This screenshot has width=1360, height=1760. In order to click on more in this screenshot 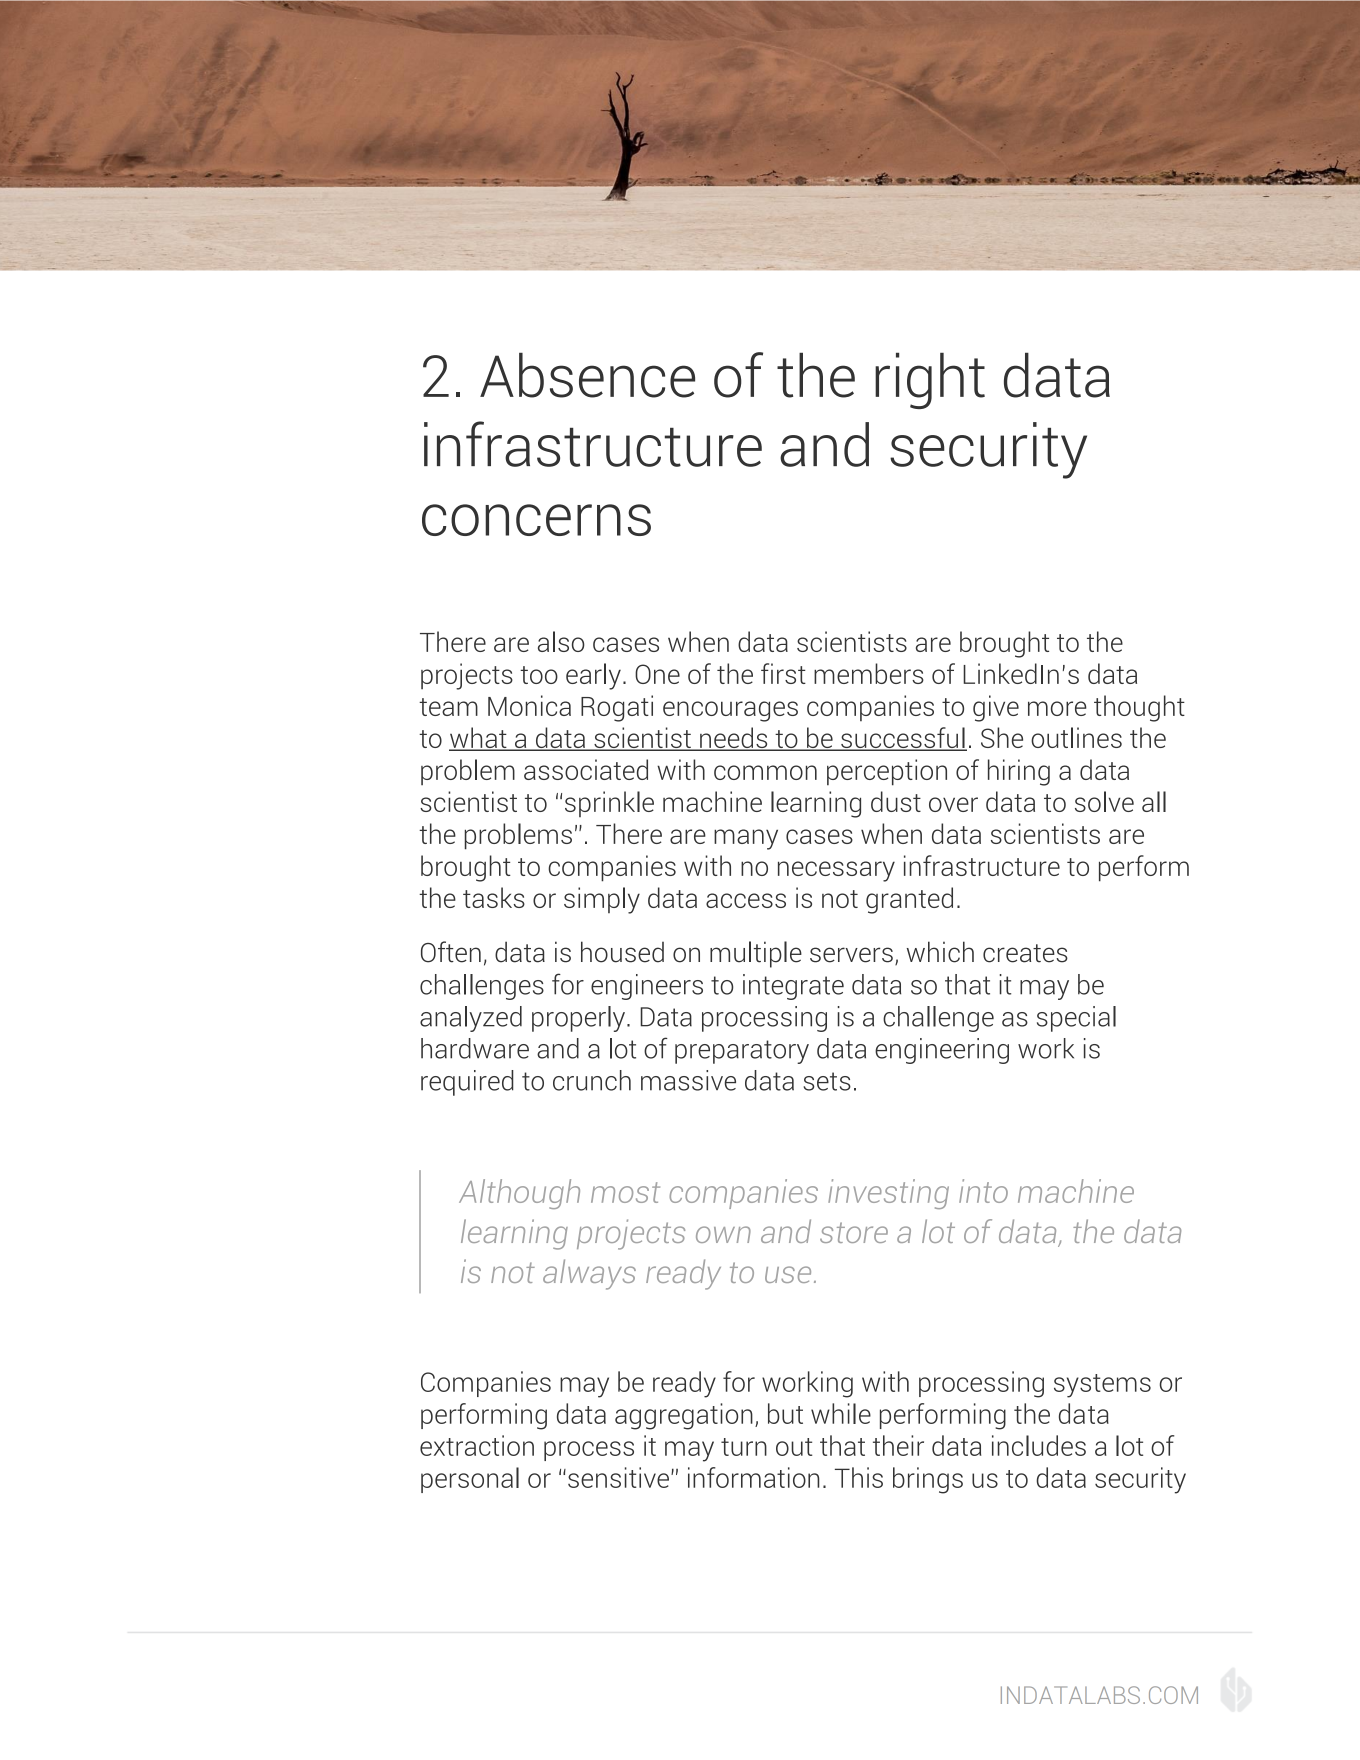, I will do `click(1057, 708)`.
